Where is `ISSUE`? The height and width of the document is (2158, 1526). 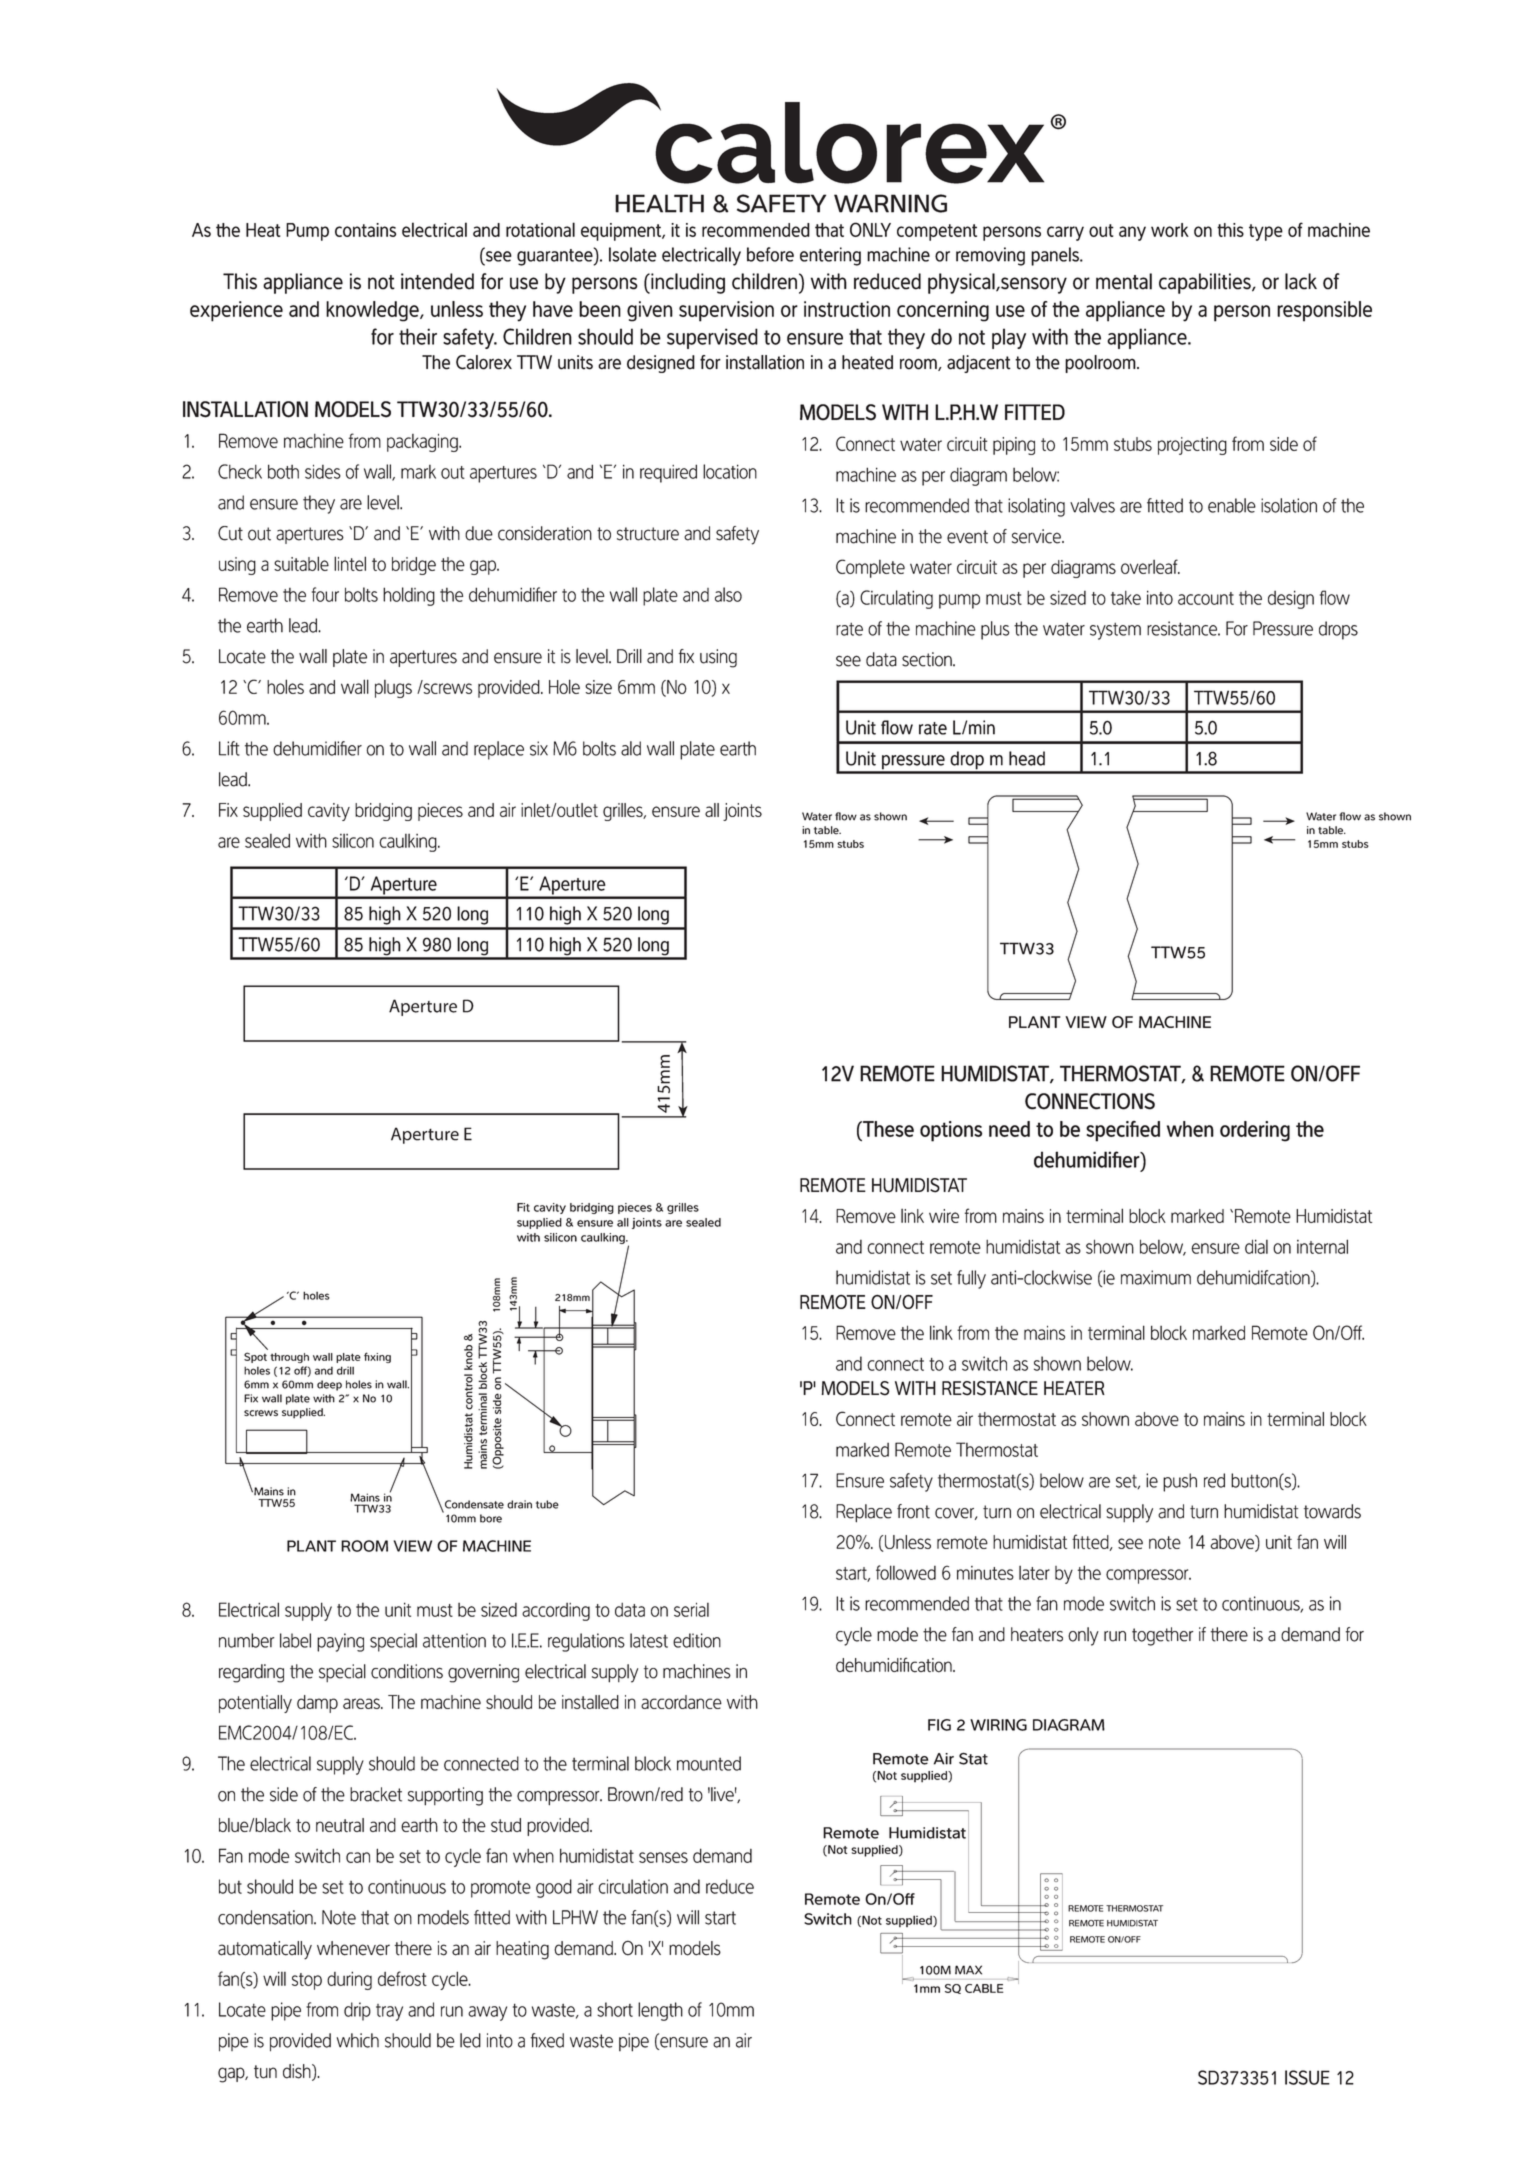
ISSUE is located at coordinates (1307, 2077).
